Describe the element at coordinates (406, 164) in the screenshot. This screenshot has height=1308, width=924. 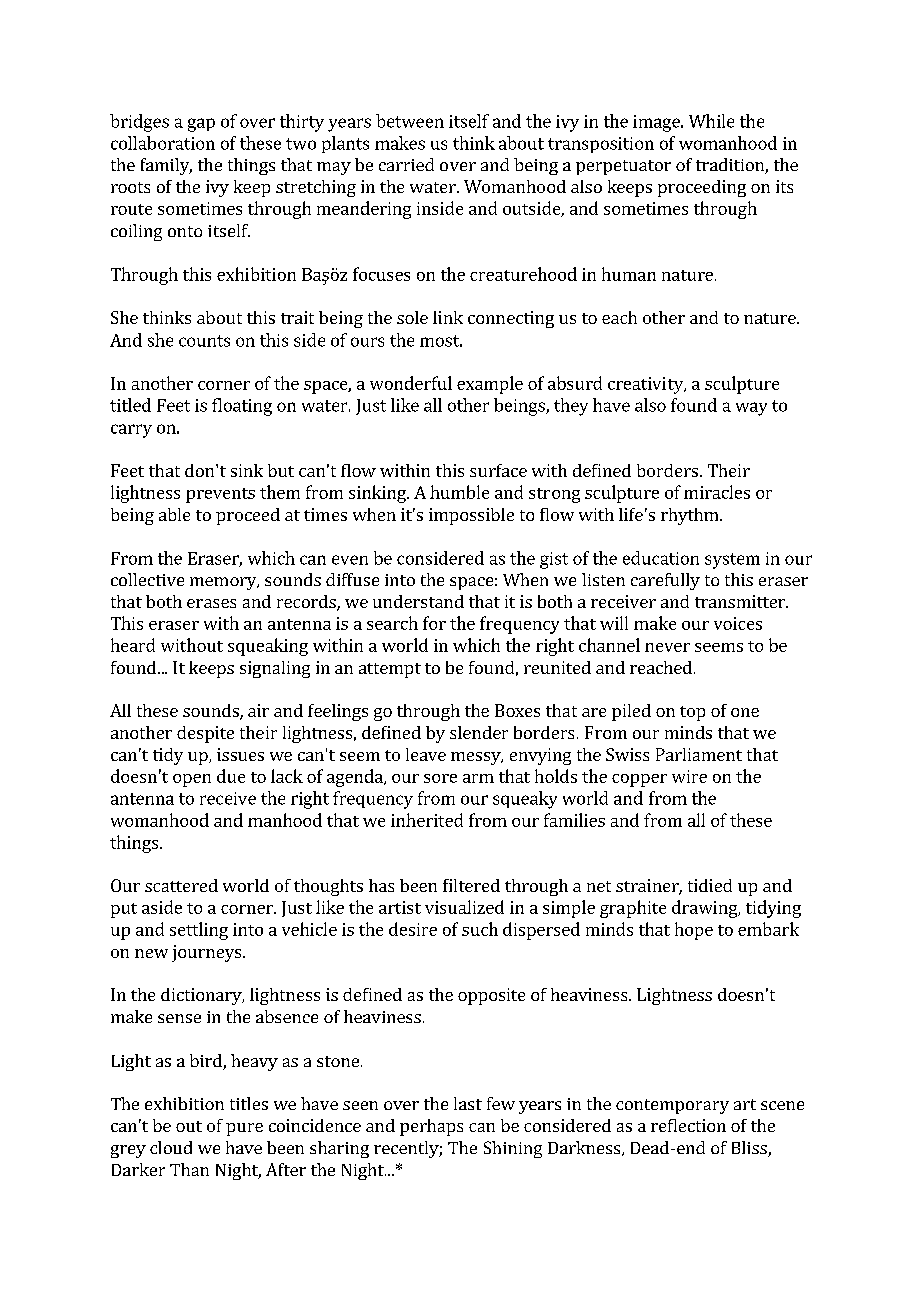
I see `carried` at that location.
